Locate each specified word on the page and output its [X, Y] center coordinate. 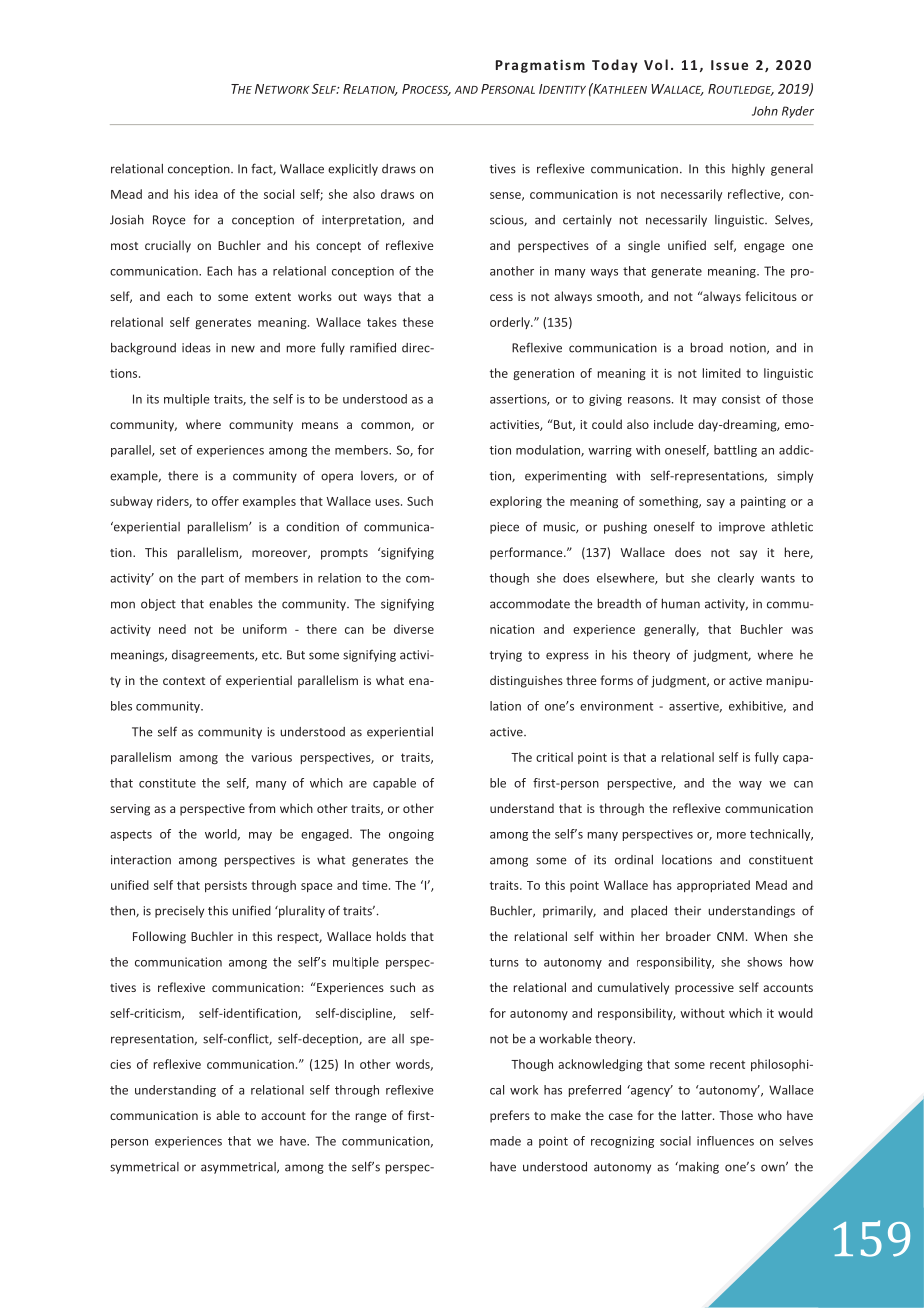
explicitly [353, 170]
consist [741, 399]
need [172, 629]
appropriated [713, 886]
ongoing [411, 835]
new [243, 349]
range [371, 1118]
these [418, 322]
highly [748, 170]
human [681, 604]
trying [506, 656]
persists [226, 886]
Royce [169, 221]
